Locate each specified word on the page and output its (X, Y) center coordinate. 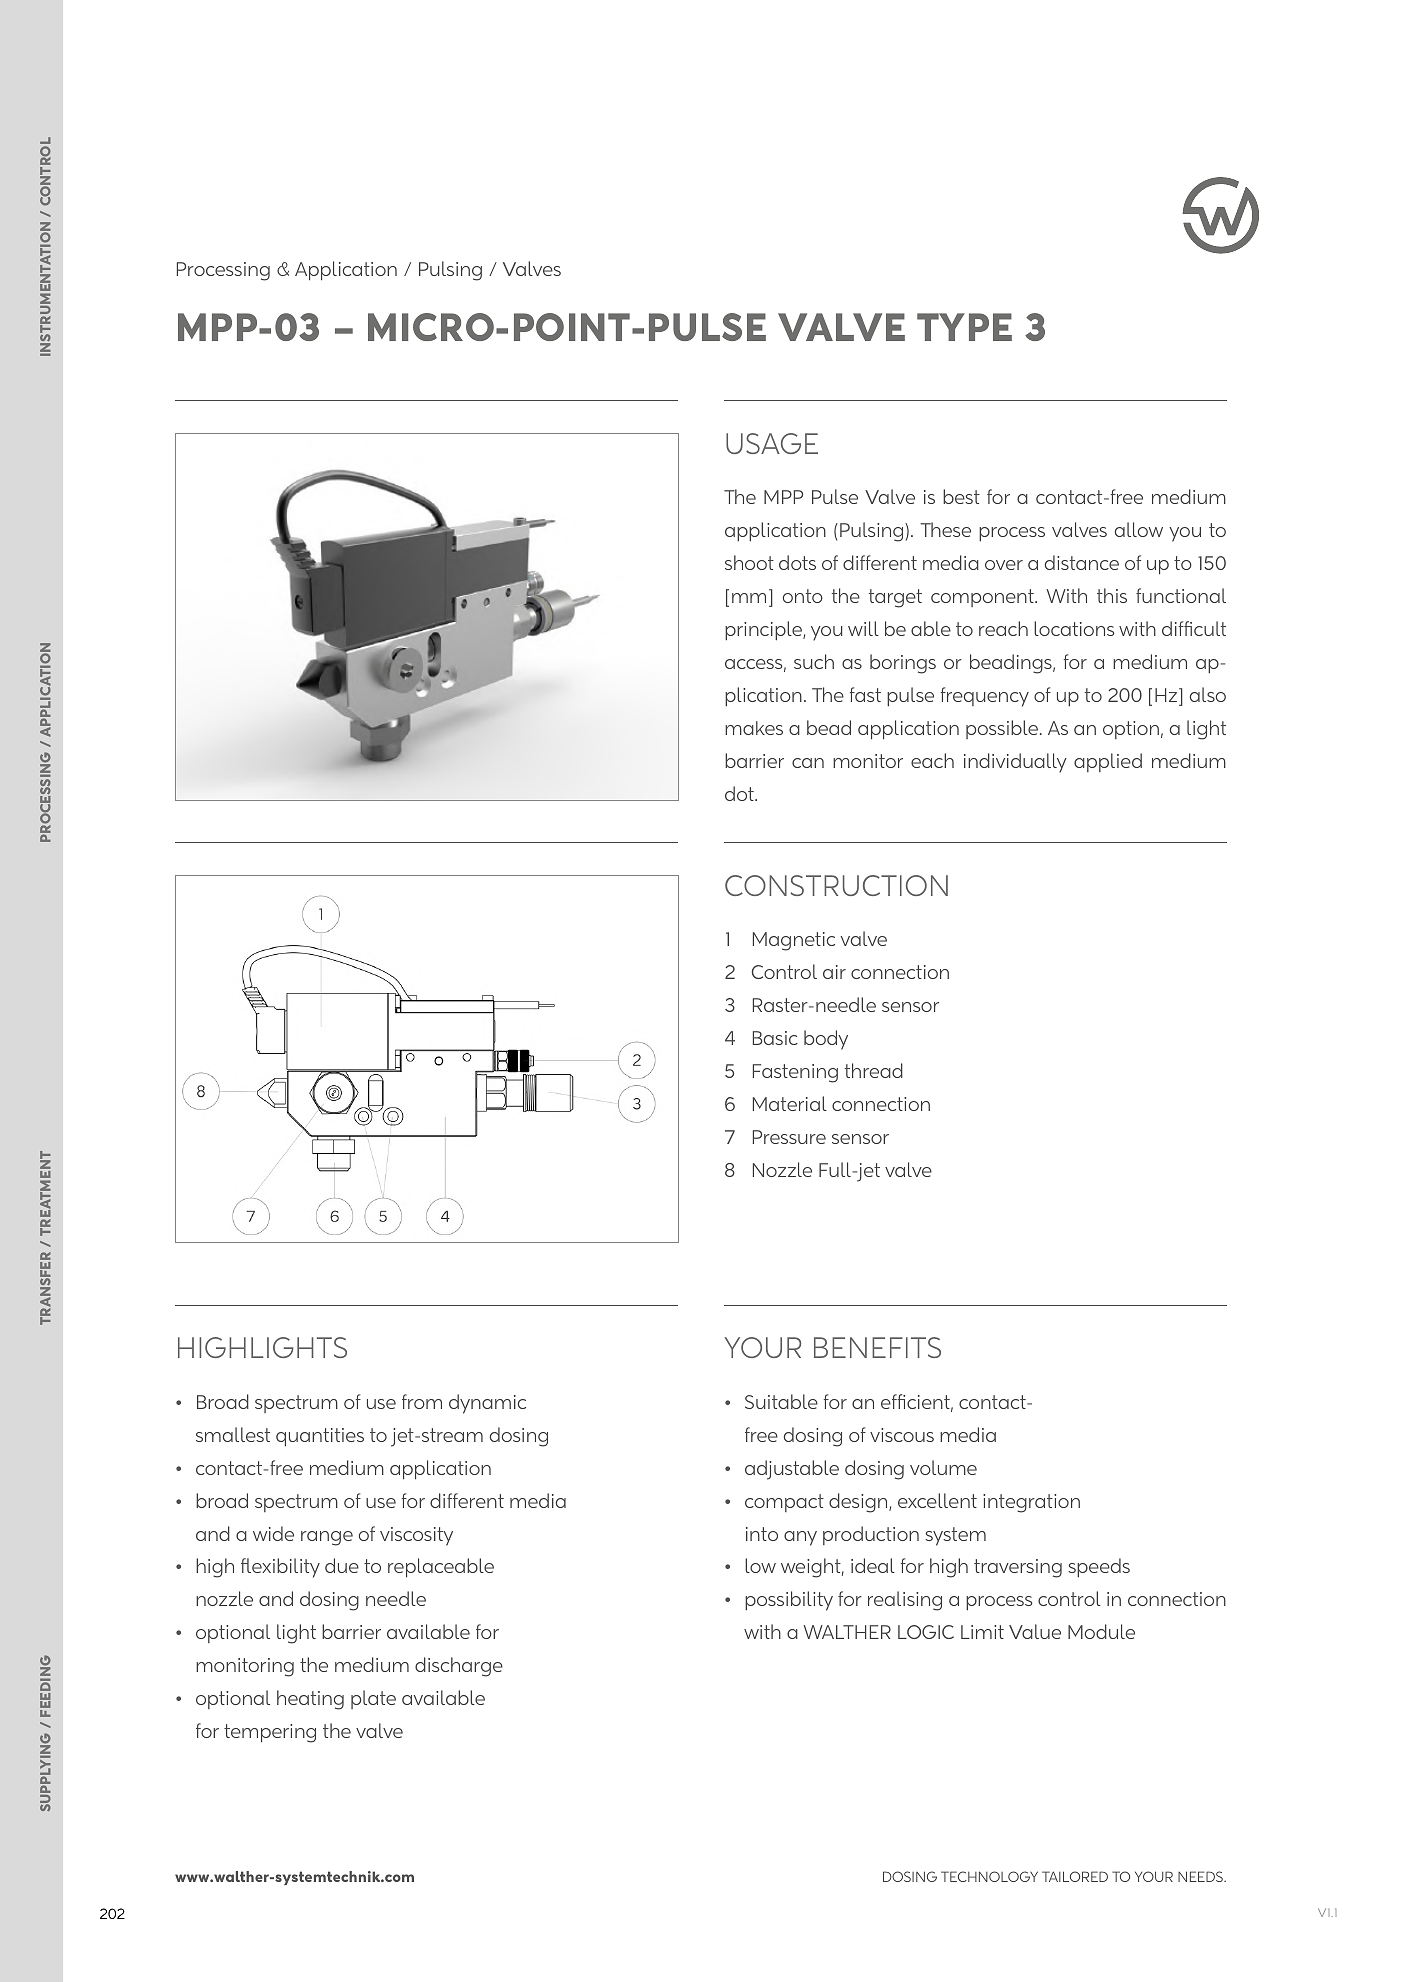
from (422, 1401)
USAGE (772, 443)
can (808, 763)
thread (874, 1070)
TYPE (964, 327)
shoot (749, 562)
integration (1031, 1503)
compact (784, 1503)
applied (1108, 762)
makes (754, 728)
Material (790, 1103)
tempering (270, 1733)
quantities (320, 1437)
